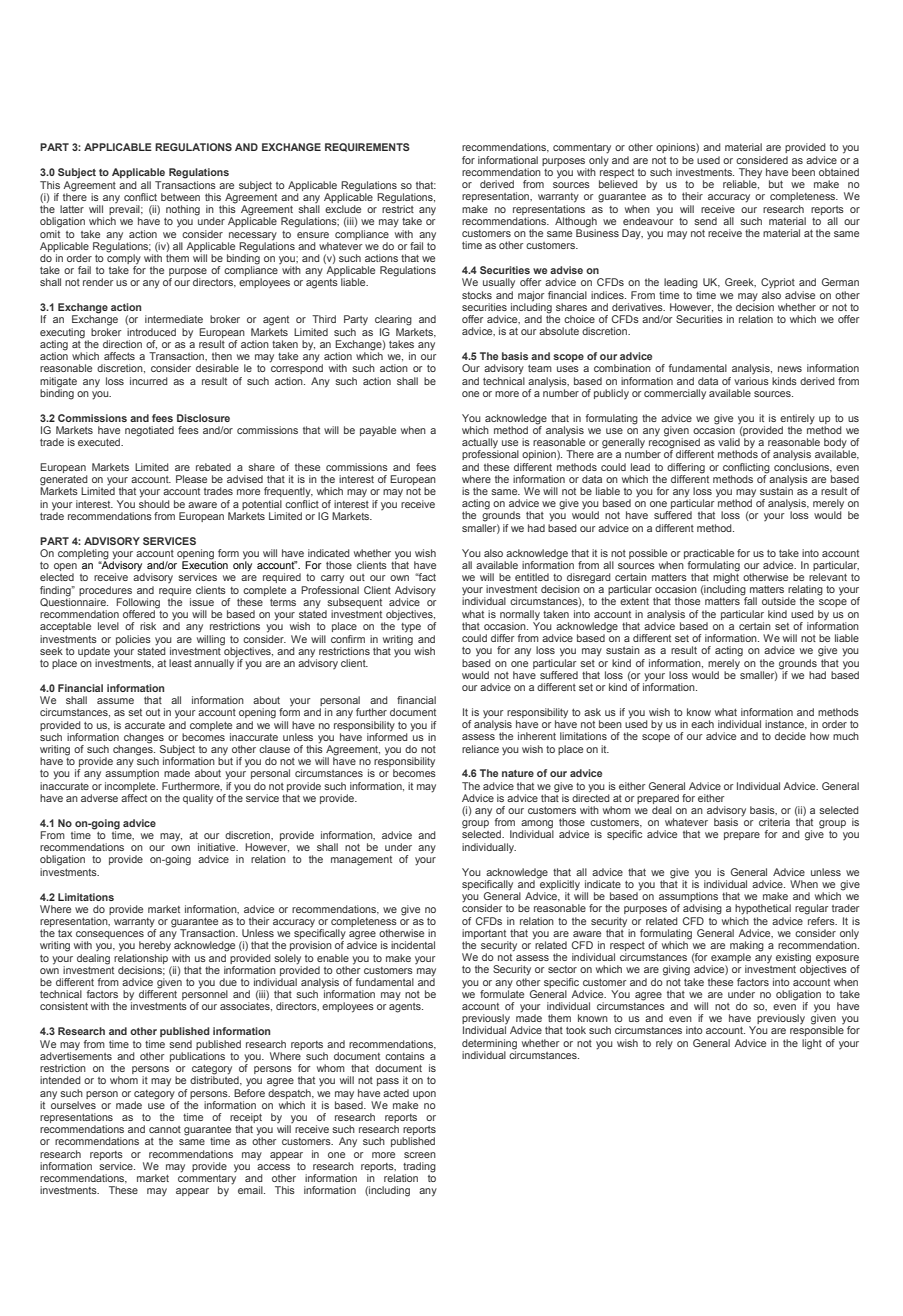  I want to click on actually, so click(480, 444).
